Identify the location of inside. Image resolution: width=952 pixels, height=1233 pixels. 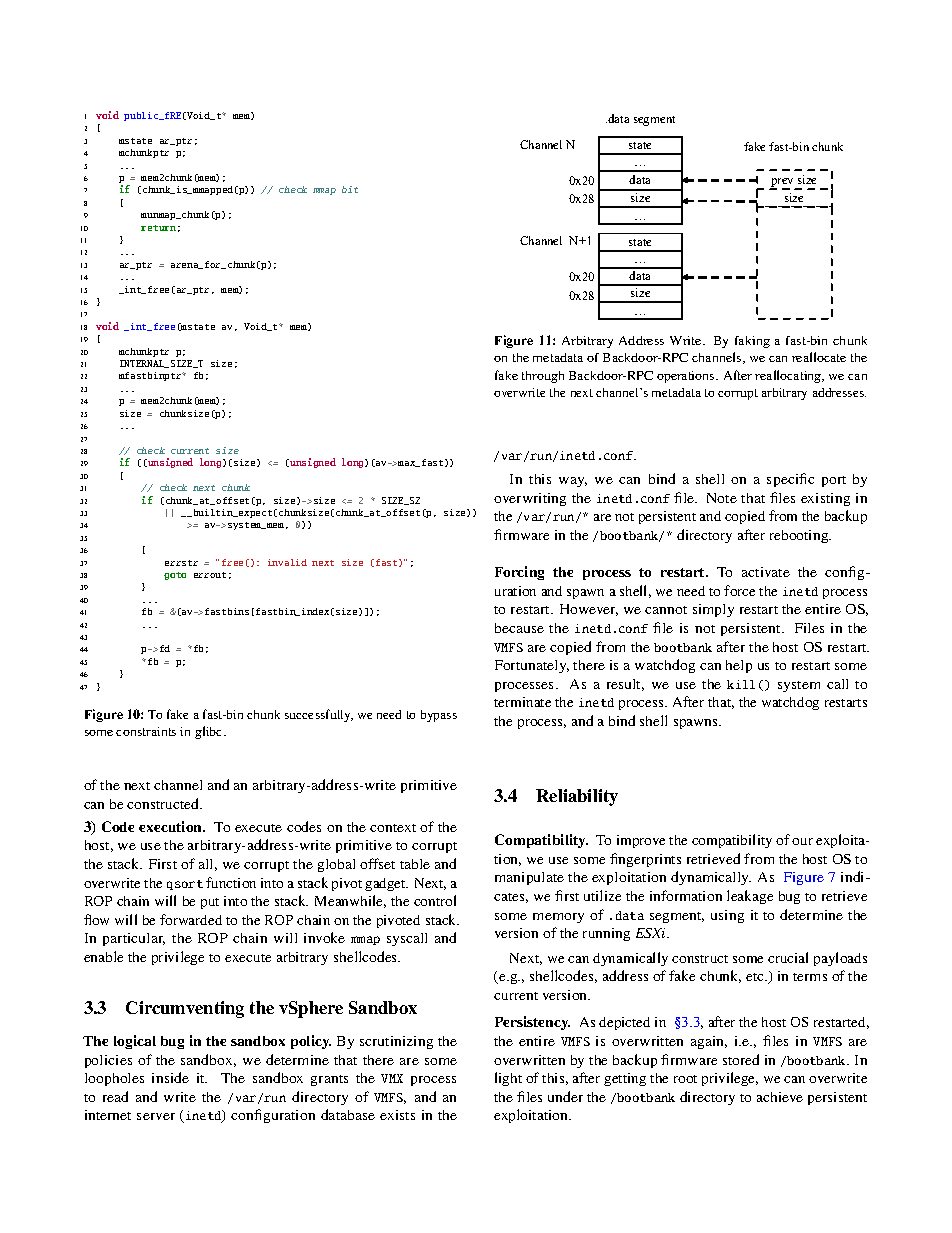
(170, 1077).
